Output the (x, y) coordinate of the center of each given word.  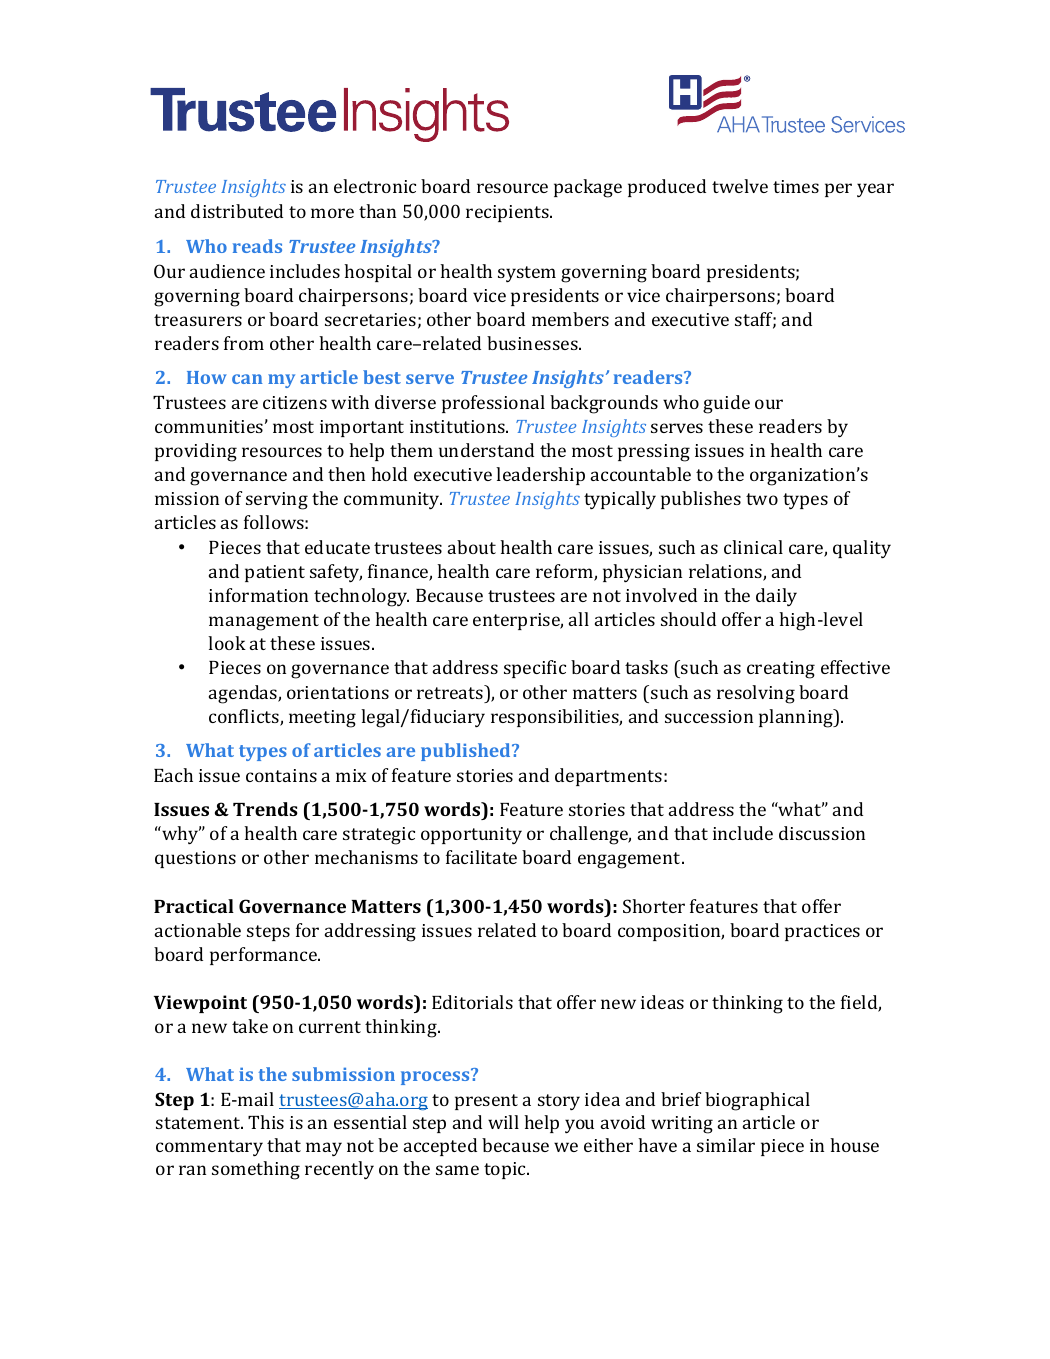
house (854, 1145)
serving (277, 501)
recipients (508, 213)
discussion (822, 833)
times (796, 186)
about (472, 547)
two (762, 499)
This (266, 1122)
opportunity (471, 835)
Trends (265, 809)
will (503, 1122)
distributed (237, 211)
